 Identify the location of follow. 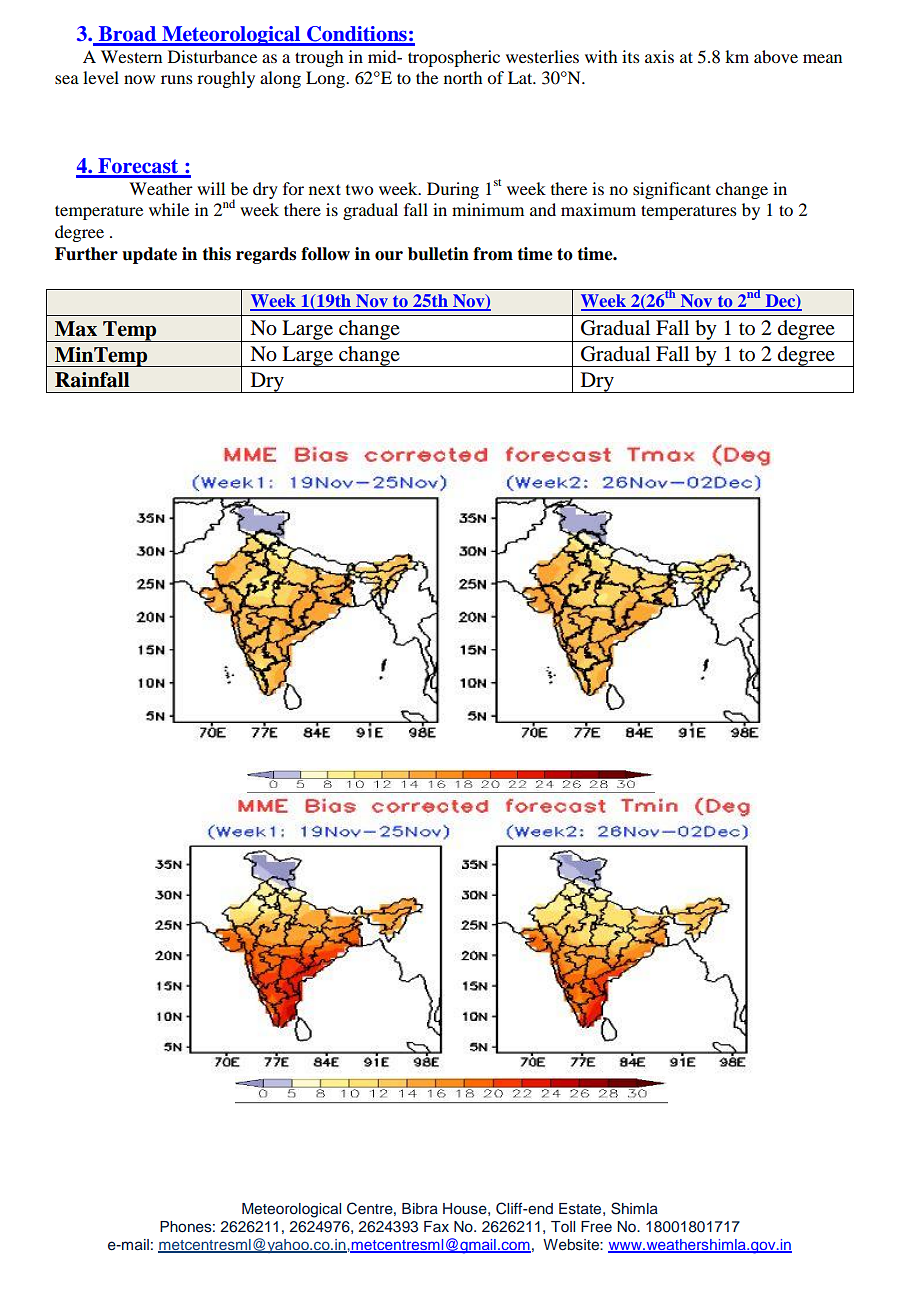
(325, 254).
